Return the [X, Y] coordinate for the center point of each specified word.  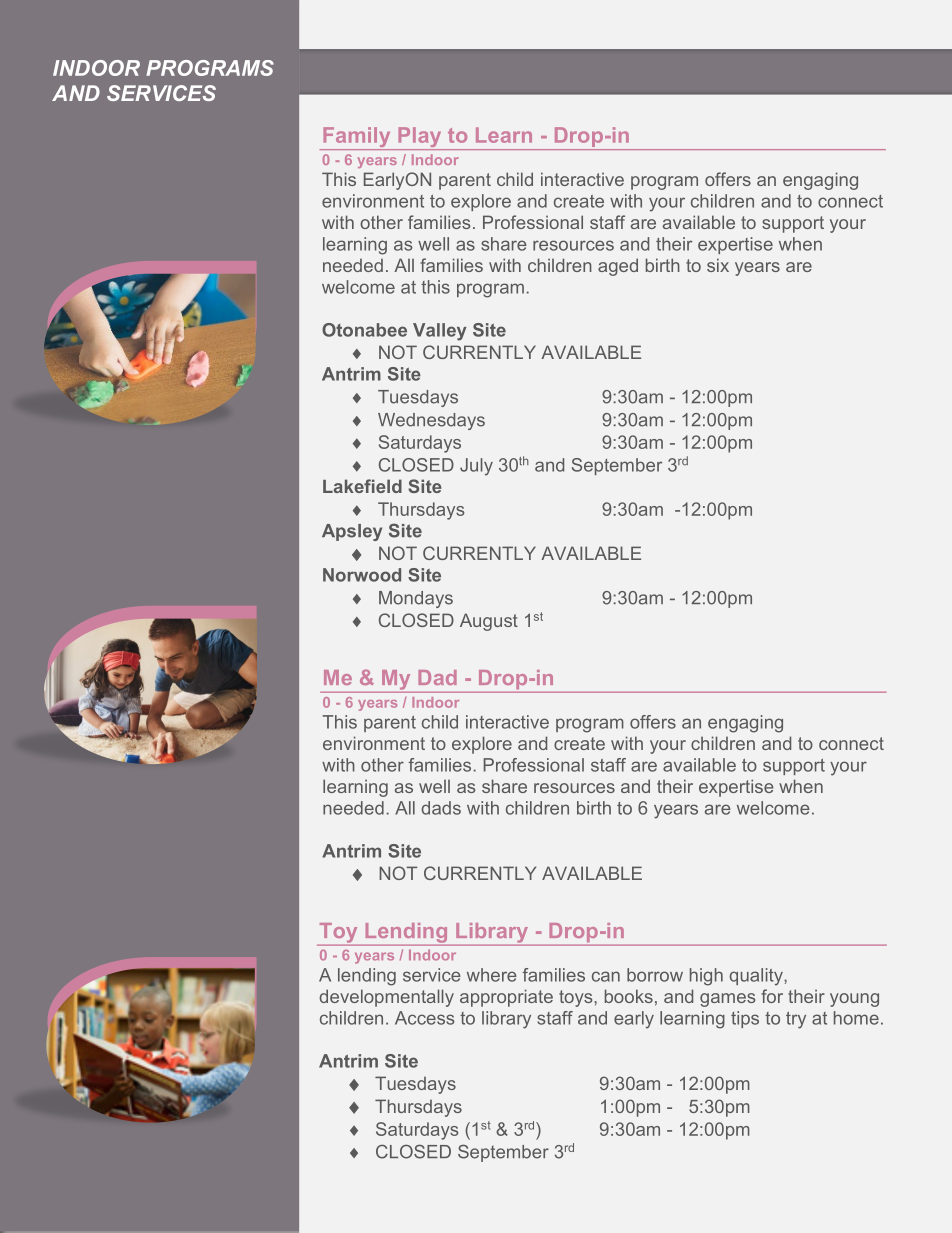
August [489, 622]
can [606, 976]
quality [757, 977]
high [706, 977]
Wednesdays [431, 421]
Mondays [416, 599]
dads [441, 808]
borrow [655, 975]
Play [420, 138]
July [476, 467]
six [718, 265]
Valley [440, 332]
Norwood [362, 575]
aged [618, 267]
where [492, 975]
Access [425, 1018]
